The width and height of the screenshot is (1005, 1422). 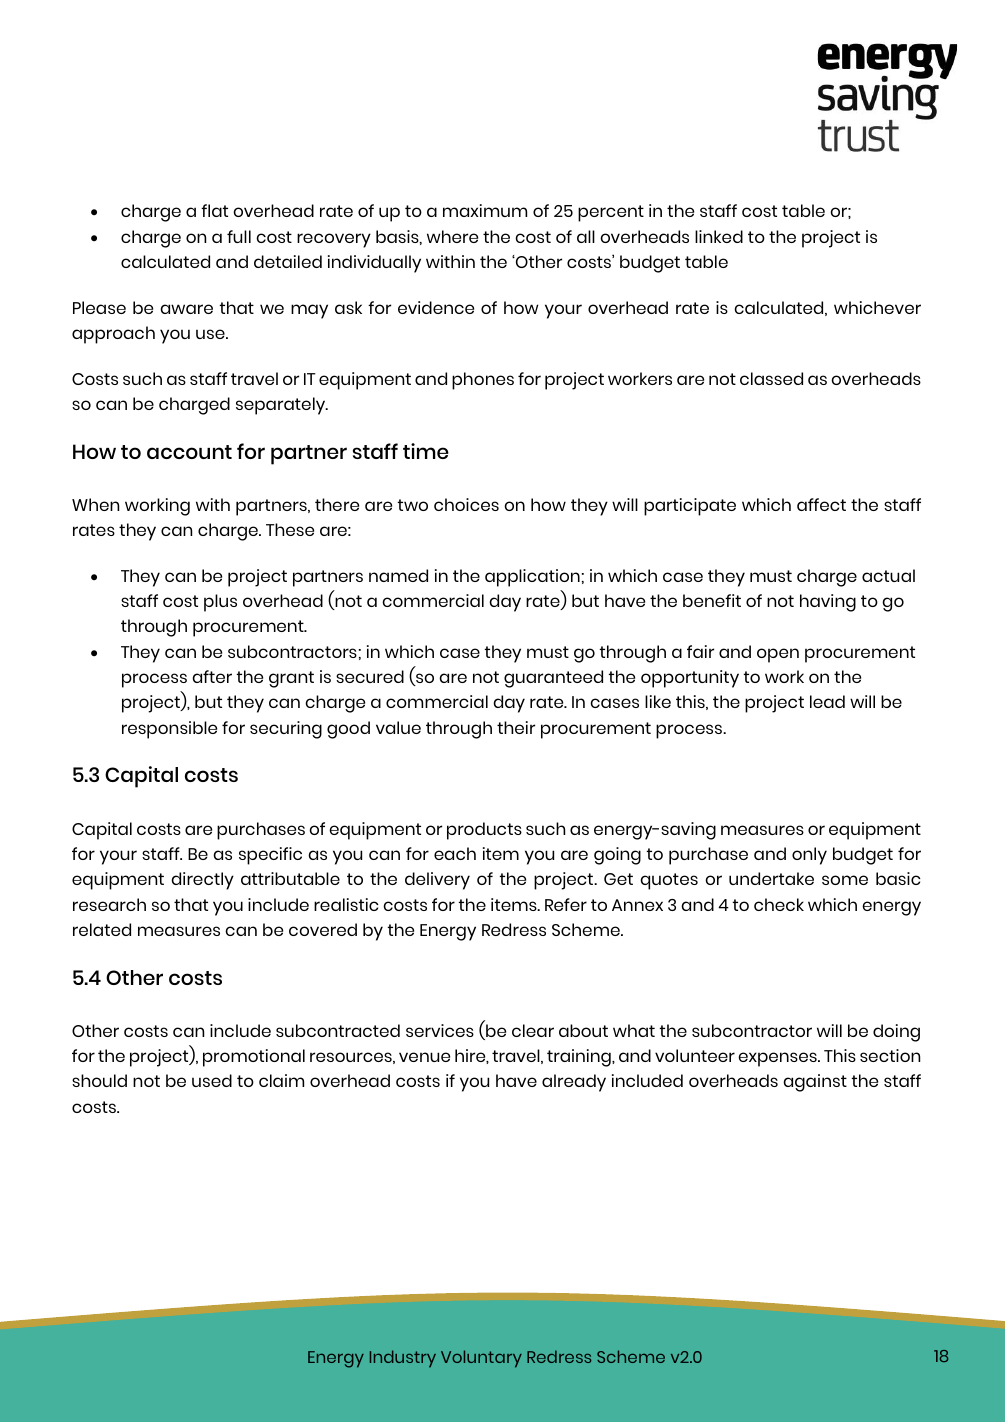 I want to click on plus, so click(x=220, y=603).
